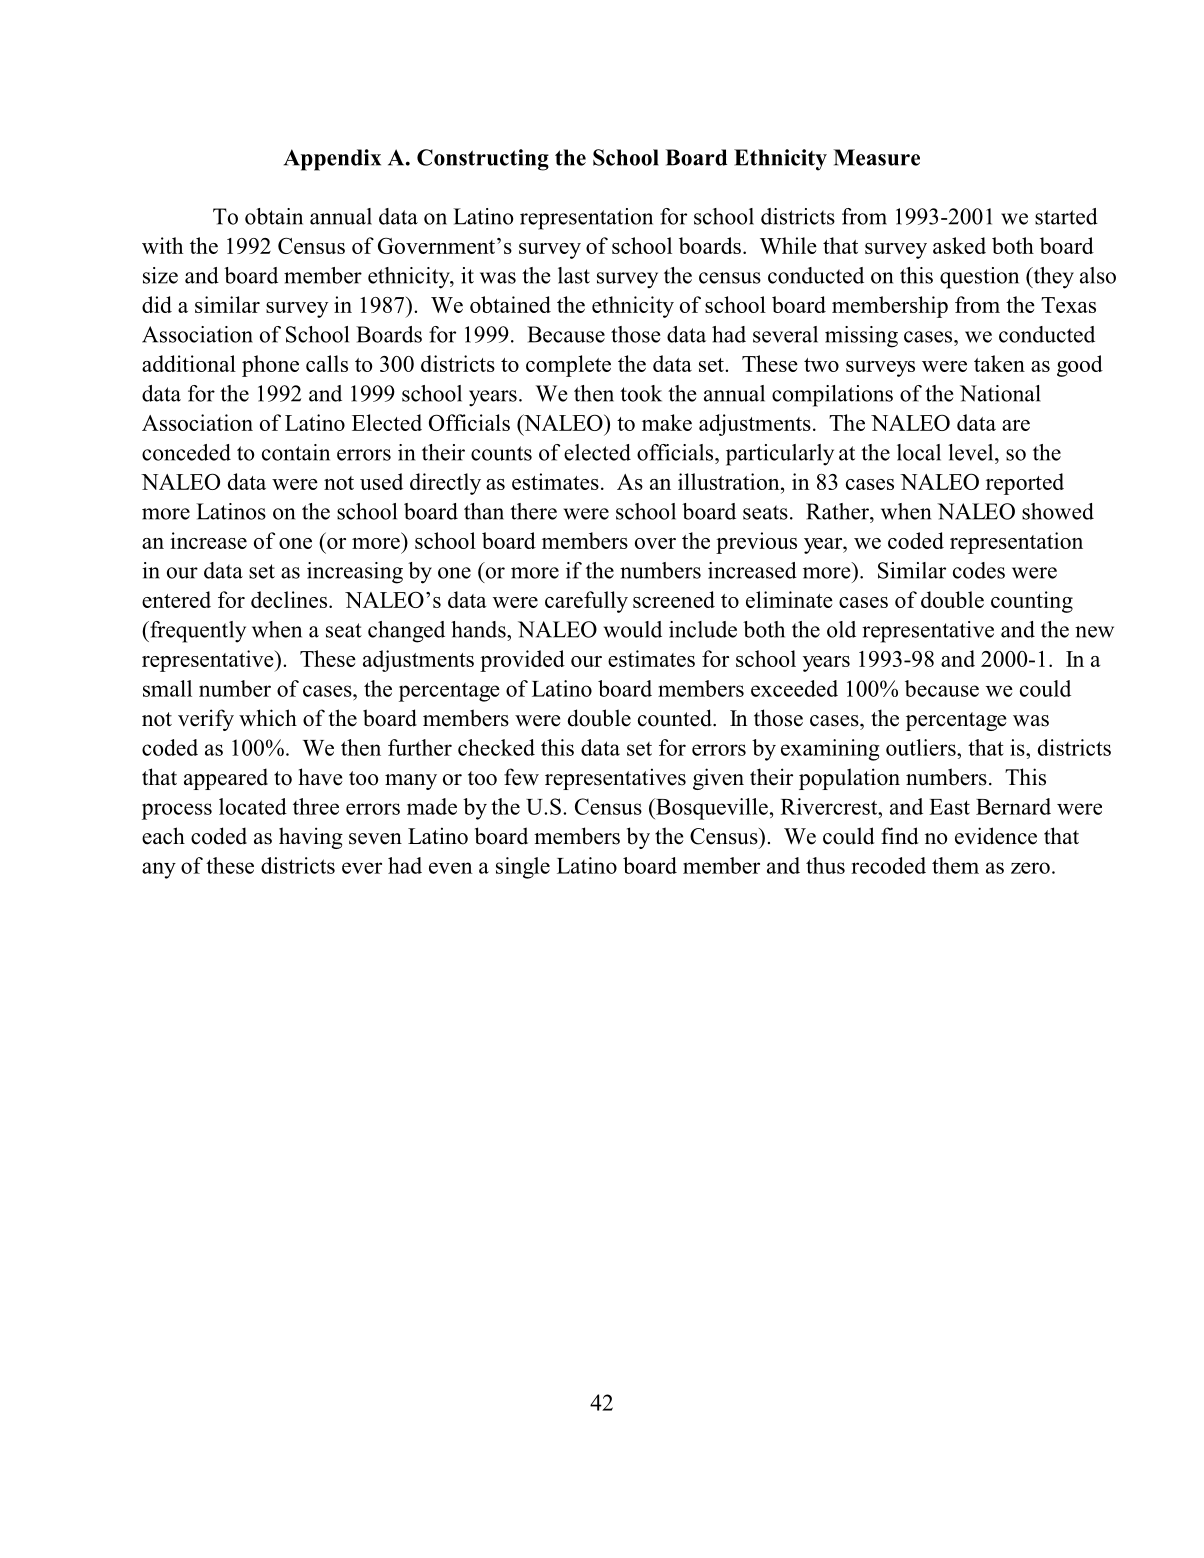 This document has height=1558, width=1204. I want to click on showed, so click(1058, 511).
